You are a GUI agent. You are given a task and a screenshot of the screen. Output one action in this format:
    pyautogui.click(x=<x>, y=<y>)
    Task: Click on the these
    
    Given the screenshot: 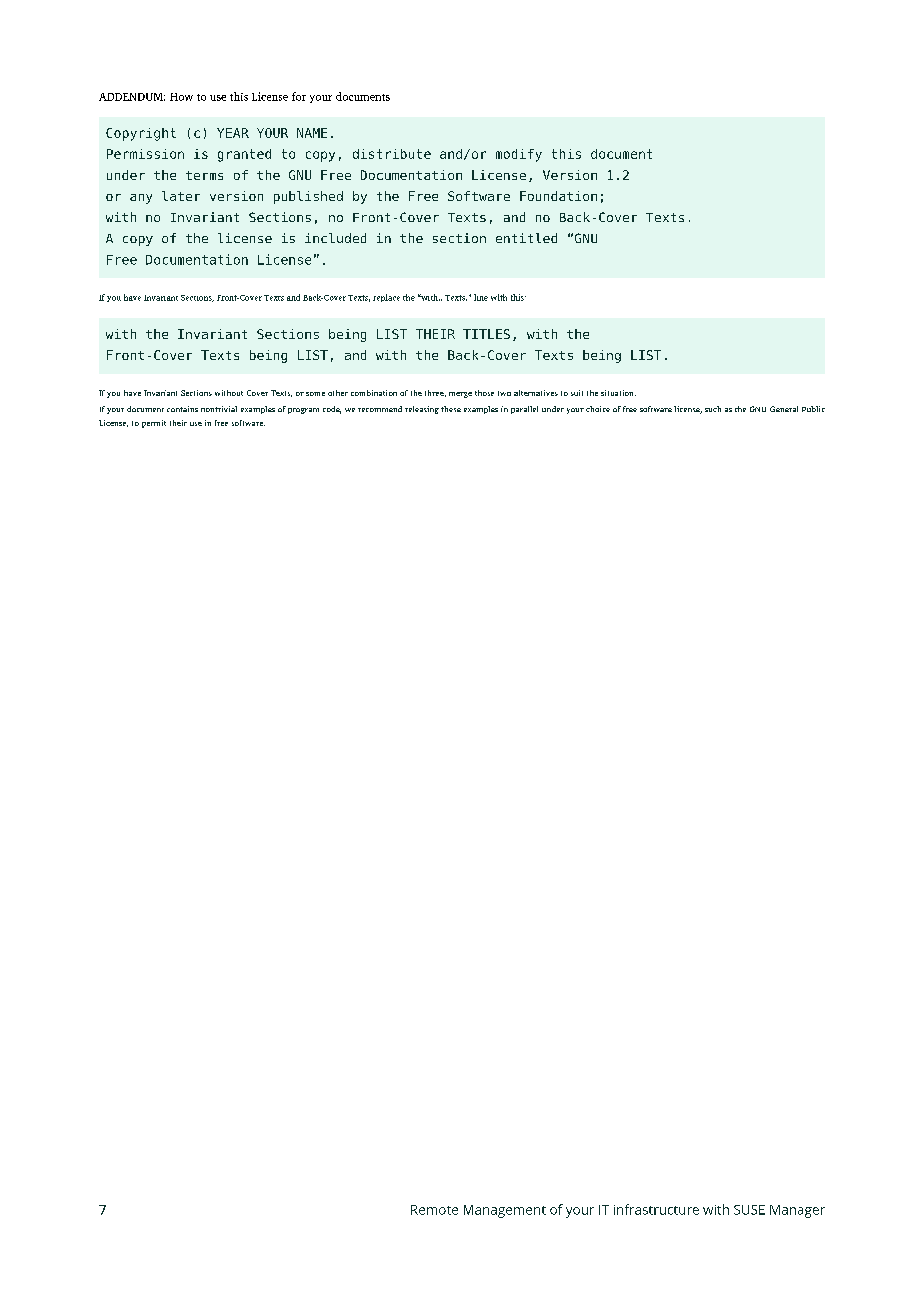 What is the action you would take?
    pyautogui.click(x=451, y=409)
